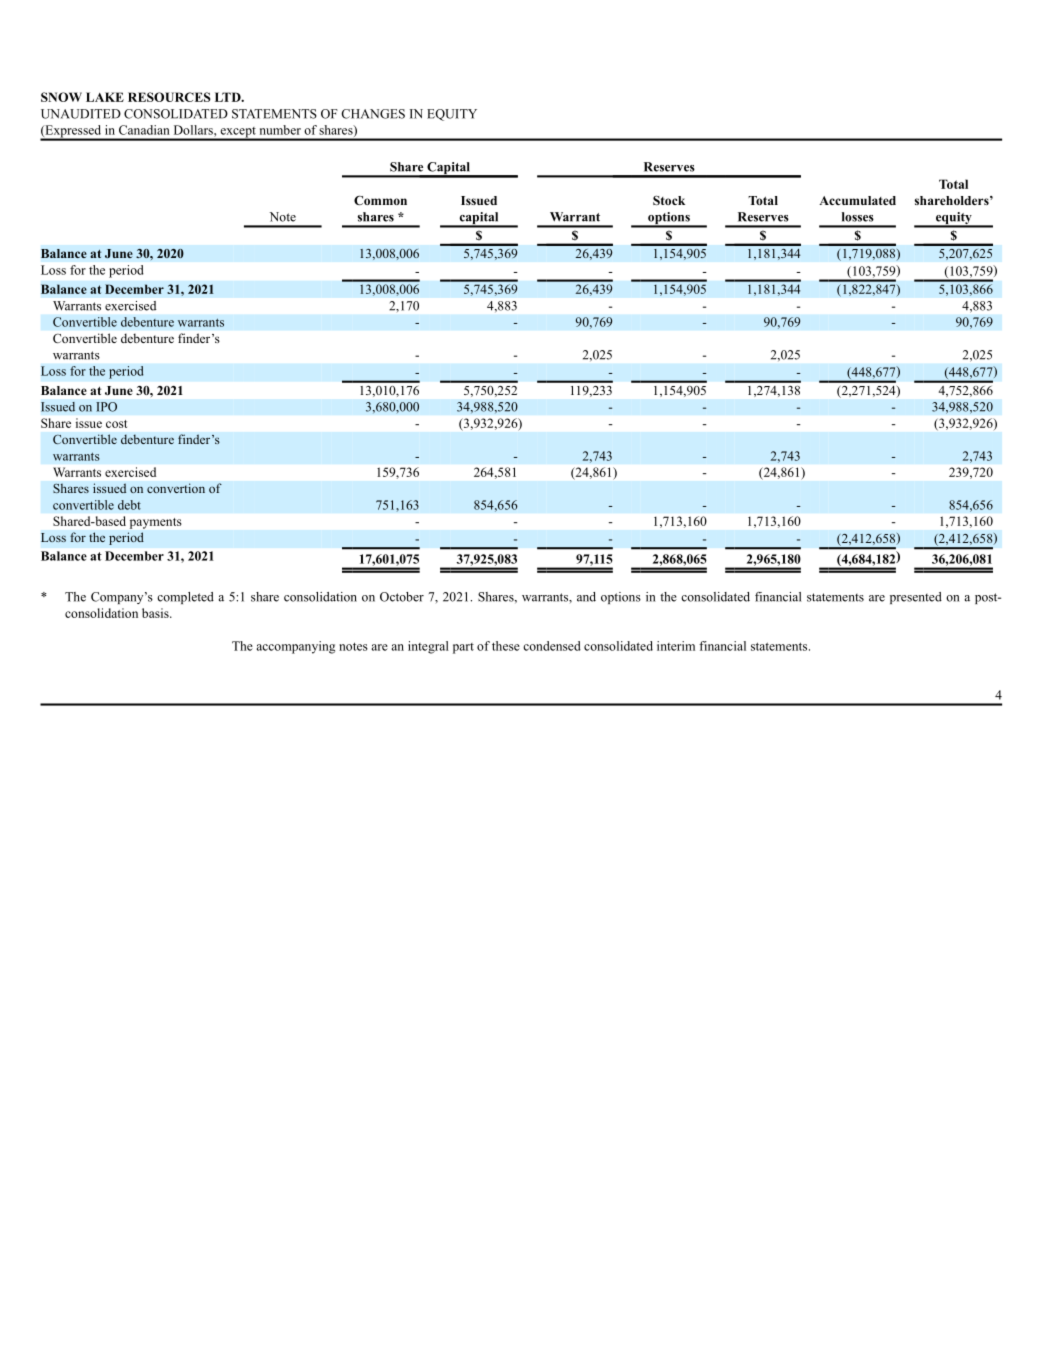 The height and width of the image is (1348, 1042). I want to click on completed, so click(185, 598).
